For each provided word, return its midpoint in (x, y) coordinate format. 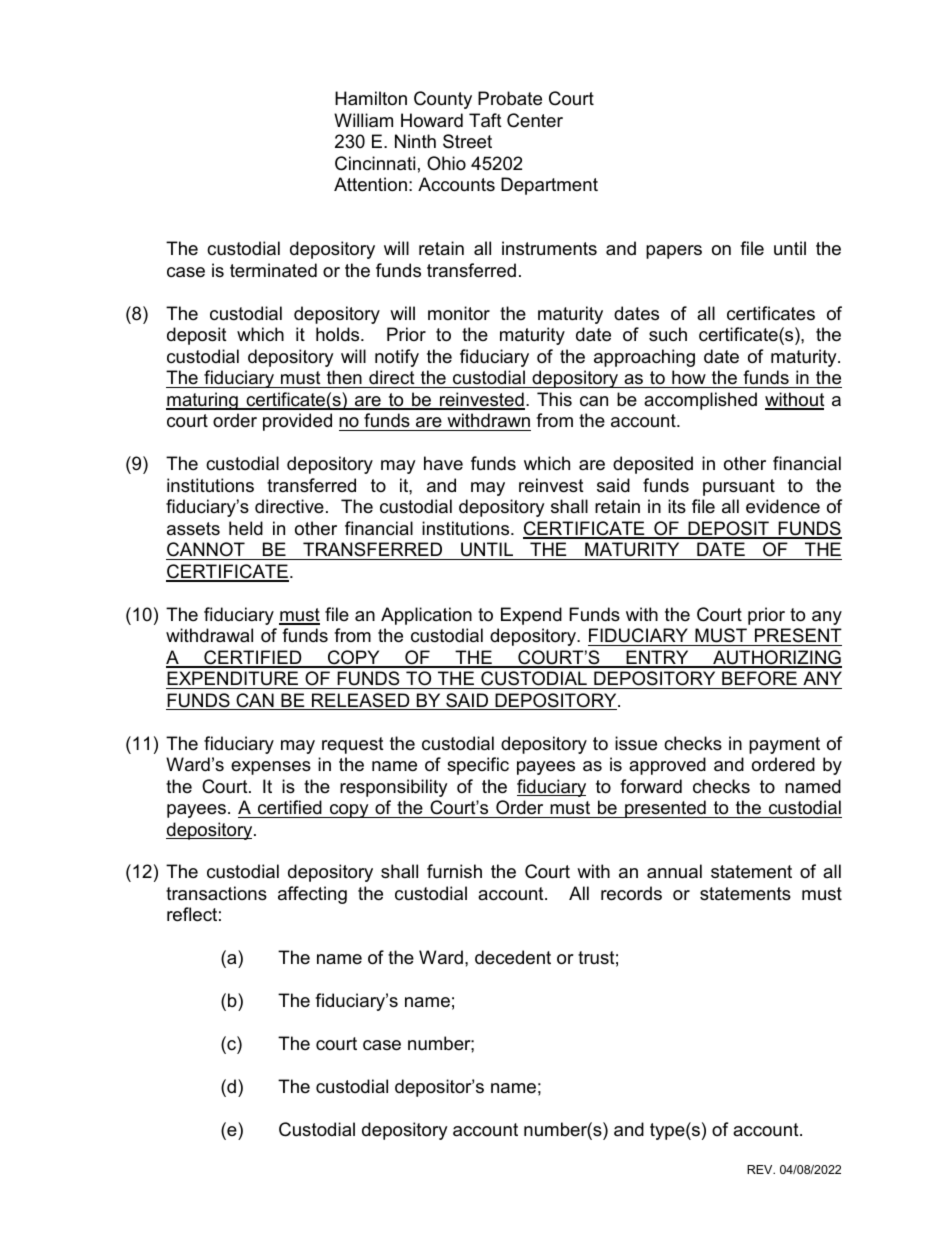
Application (426, 616)
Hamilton (371, 98)
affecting (312, 895)
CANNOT (206, 549)
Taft (485, 120)
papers (674, 252)
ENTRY (657, 658)
